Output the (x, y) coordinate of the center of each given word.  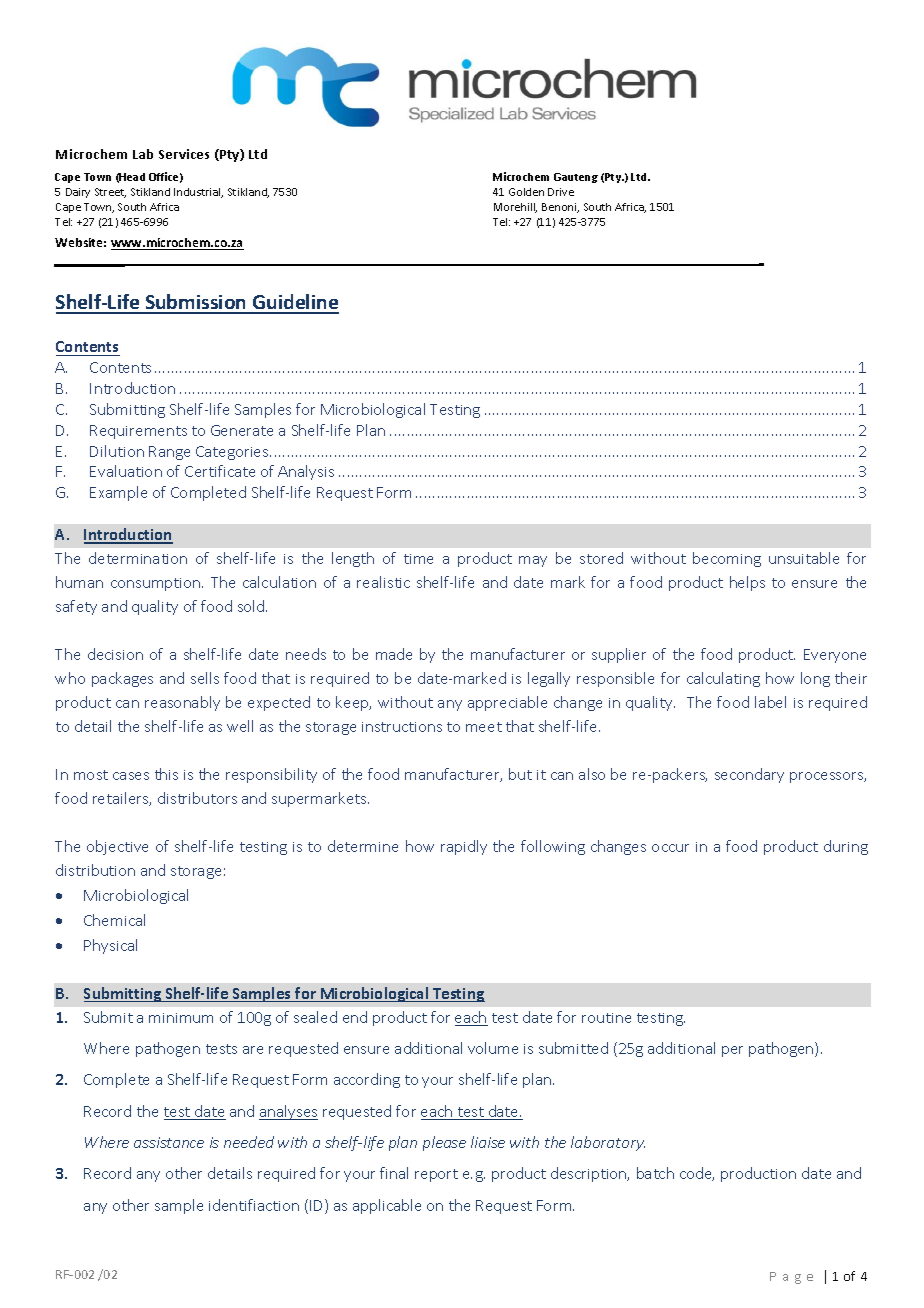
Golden (526, 192)
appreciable (507, 703)
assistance (169, 1142)
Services (184, 154)
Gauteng (576, 178)
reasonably (182, 703)
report (436, 1175)
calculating (723, 679)
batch (655, 1173)
